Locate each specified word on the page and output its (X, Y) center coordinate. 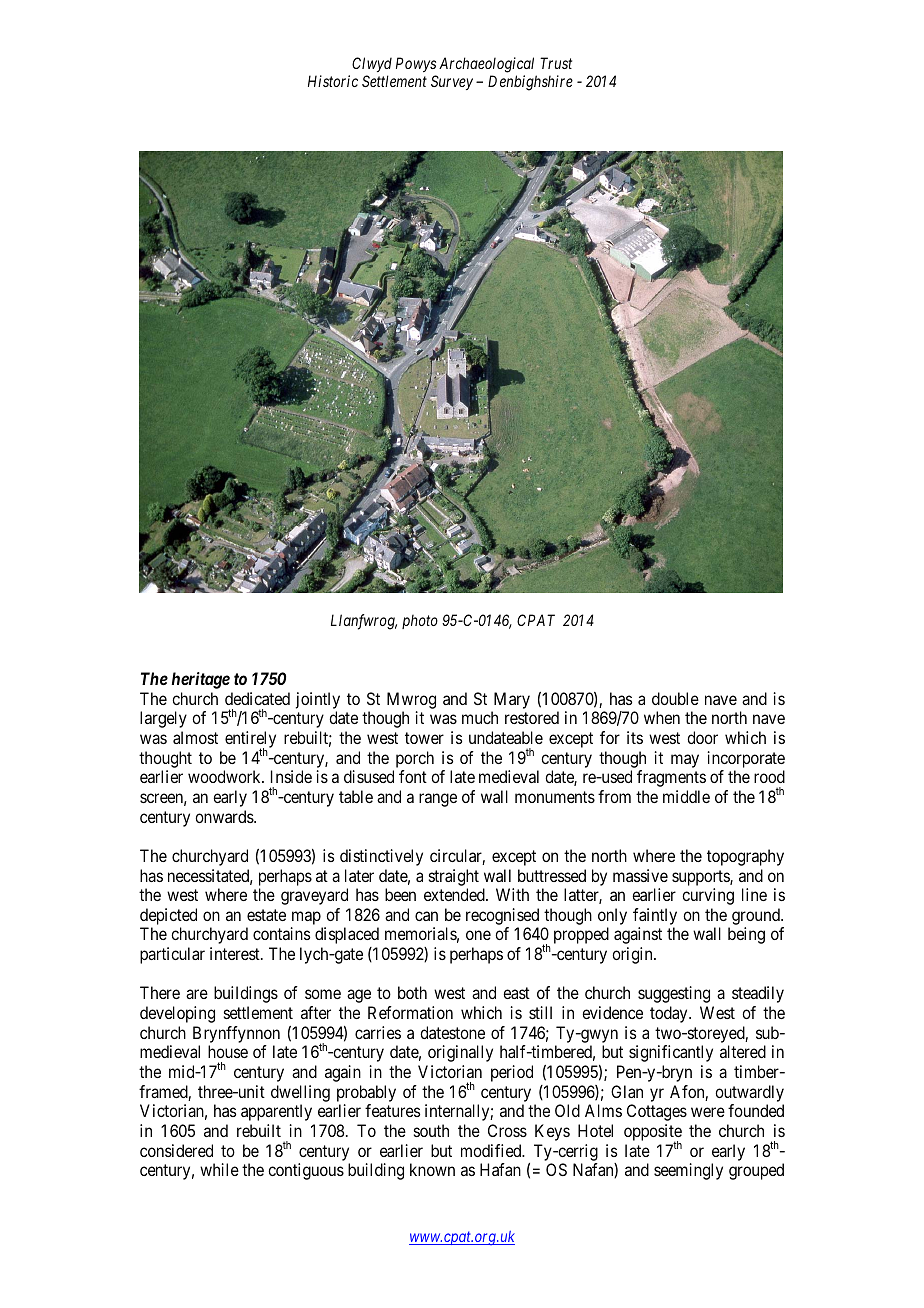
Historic (333, 81)
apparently (276, 1112)
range (438, 800)
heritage (201, 680)
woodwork (225, 776)
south (431, 1130)
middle (686, 796)
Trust (556, 63)
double (675, 698)
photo (420, 622)
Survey (452, 82)
